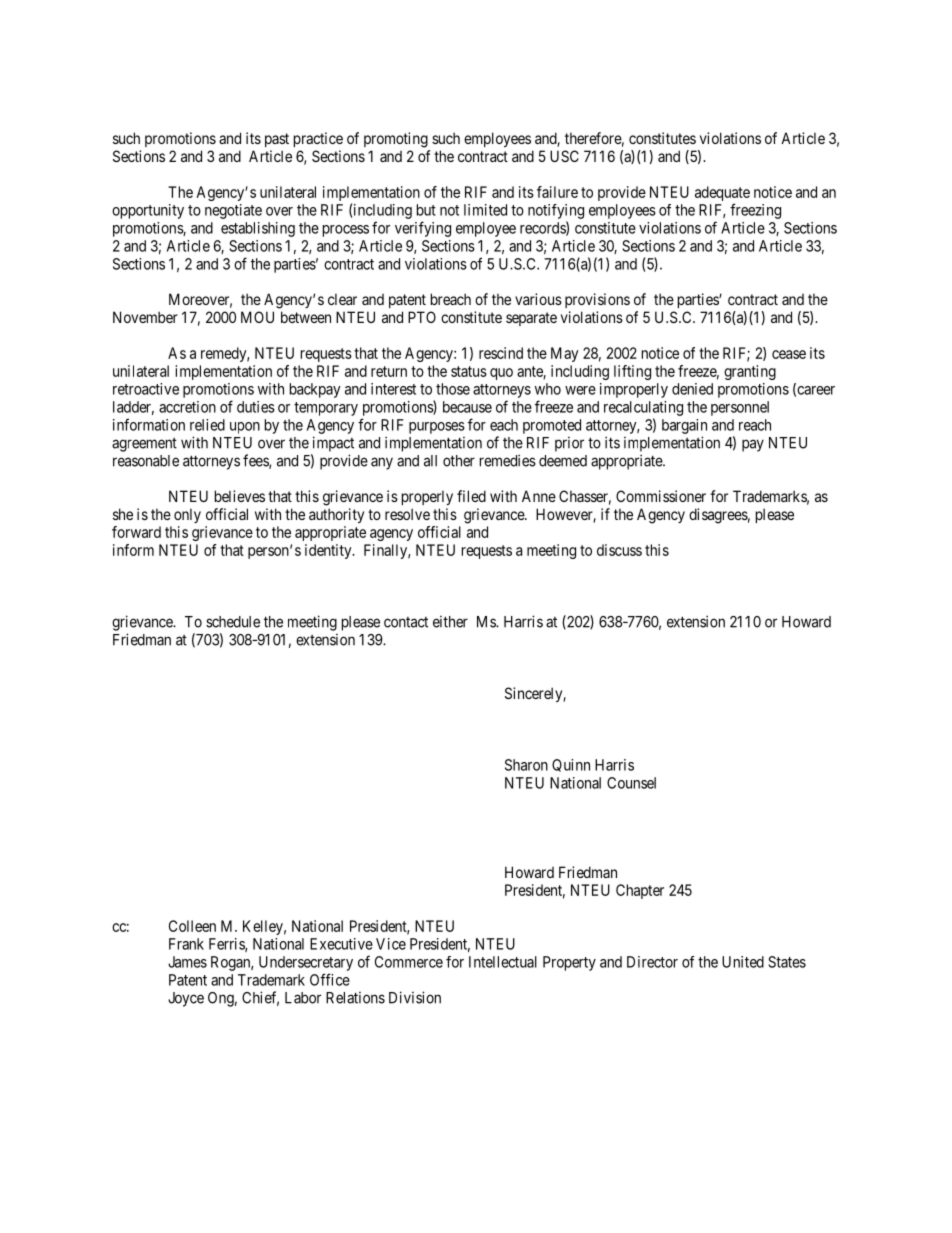 The image size is (952, 1233). I want to click on either, so click(450, 622).
